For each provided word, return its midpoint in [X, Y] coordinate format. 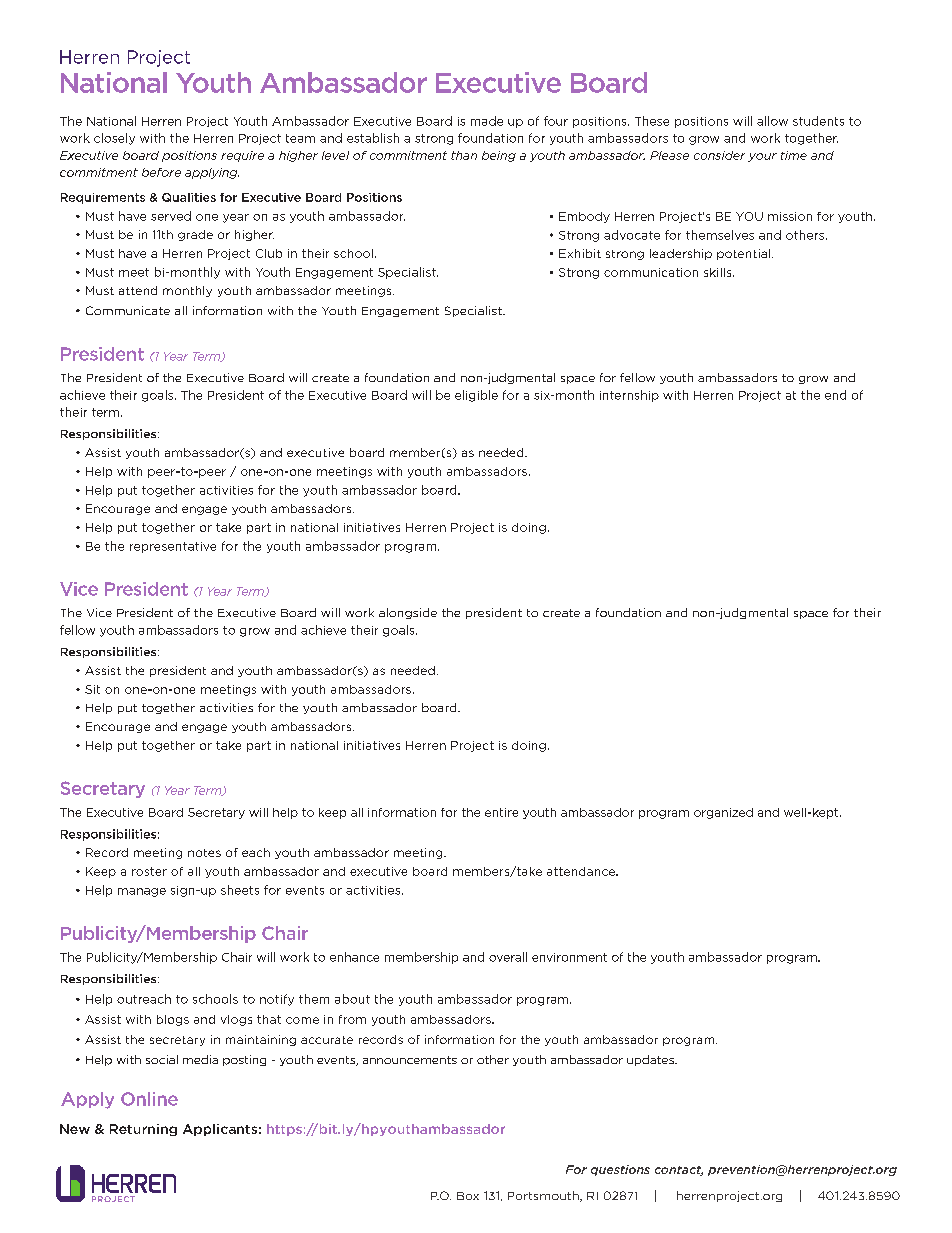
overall [508, 957]
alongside [408, 613]
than [464, 155]
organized [723, 813]
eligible [476, 396]
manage [142, 892]
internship [629, 396]
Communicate [128, 310]
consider [719, 155]
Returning [143, 1130]
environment [569, 957]
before [161, 172]
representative [173, 547]
